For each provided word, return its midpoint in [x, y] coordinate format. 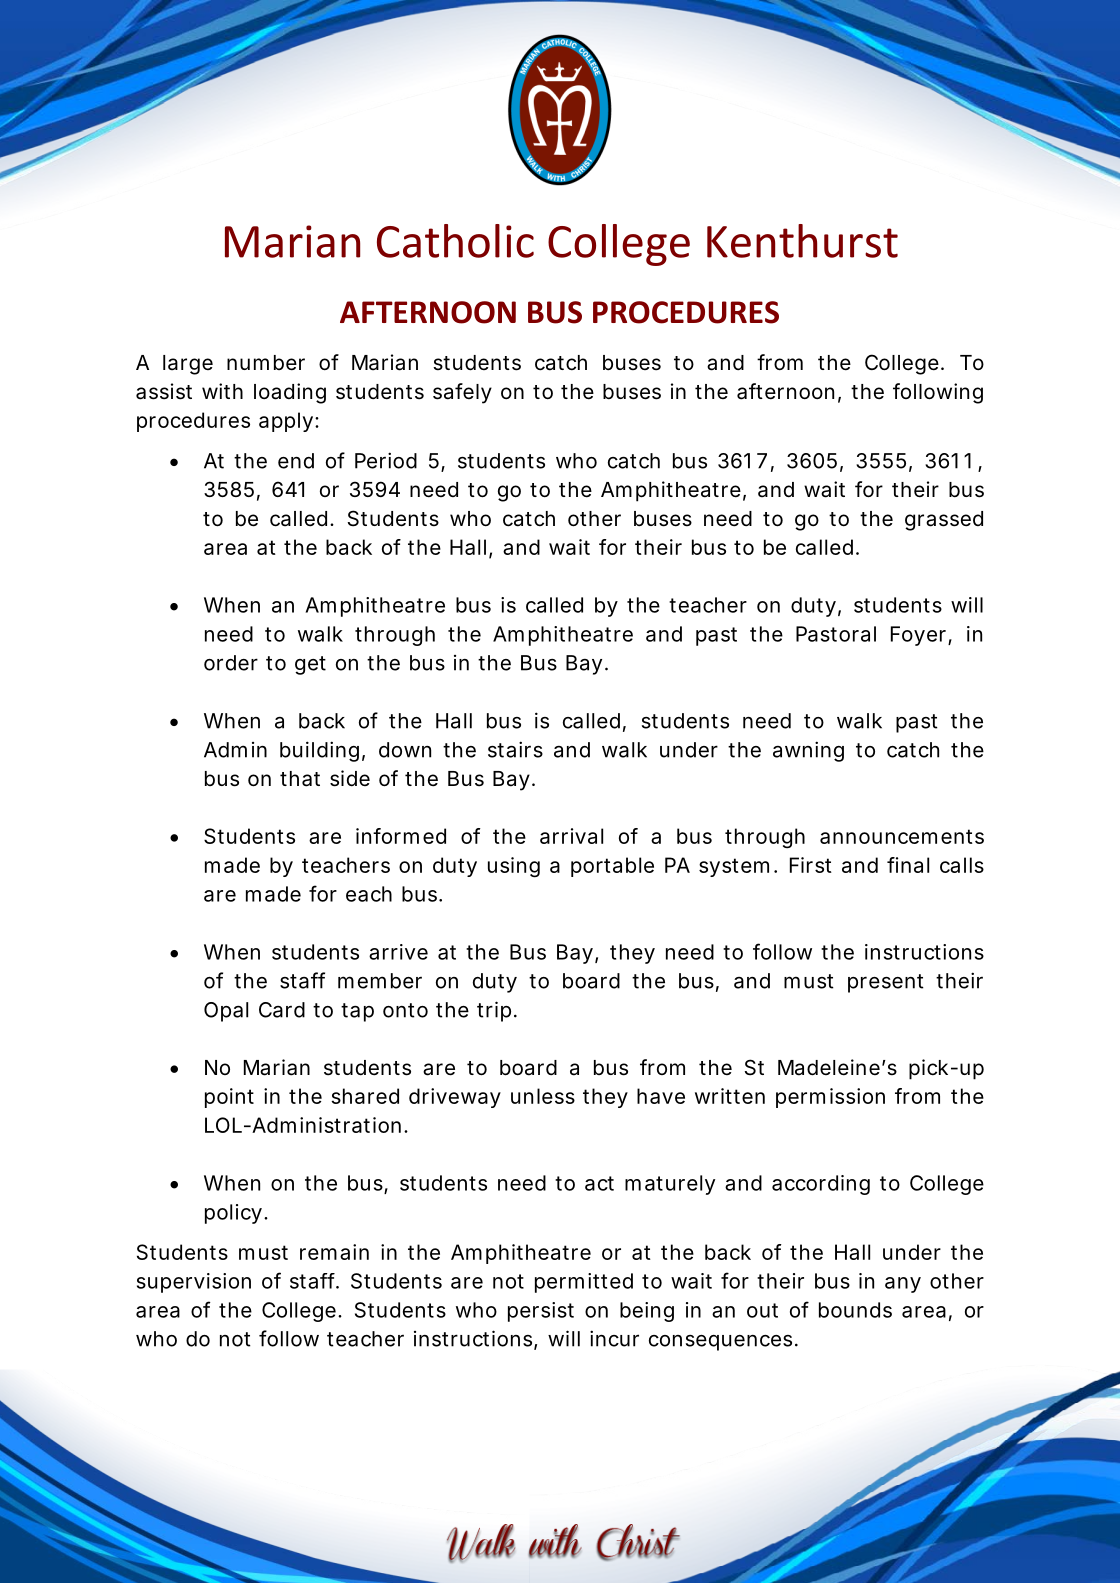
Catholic [455, 241]
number [266, 363]
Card [282, 1010]
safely [462, 393]
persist [541, 1312]
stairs [515, 749]
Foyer [920, 636]
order [231, 663]
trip [494, 1011]
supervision [194, 1283]
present [886, 983]
